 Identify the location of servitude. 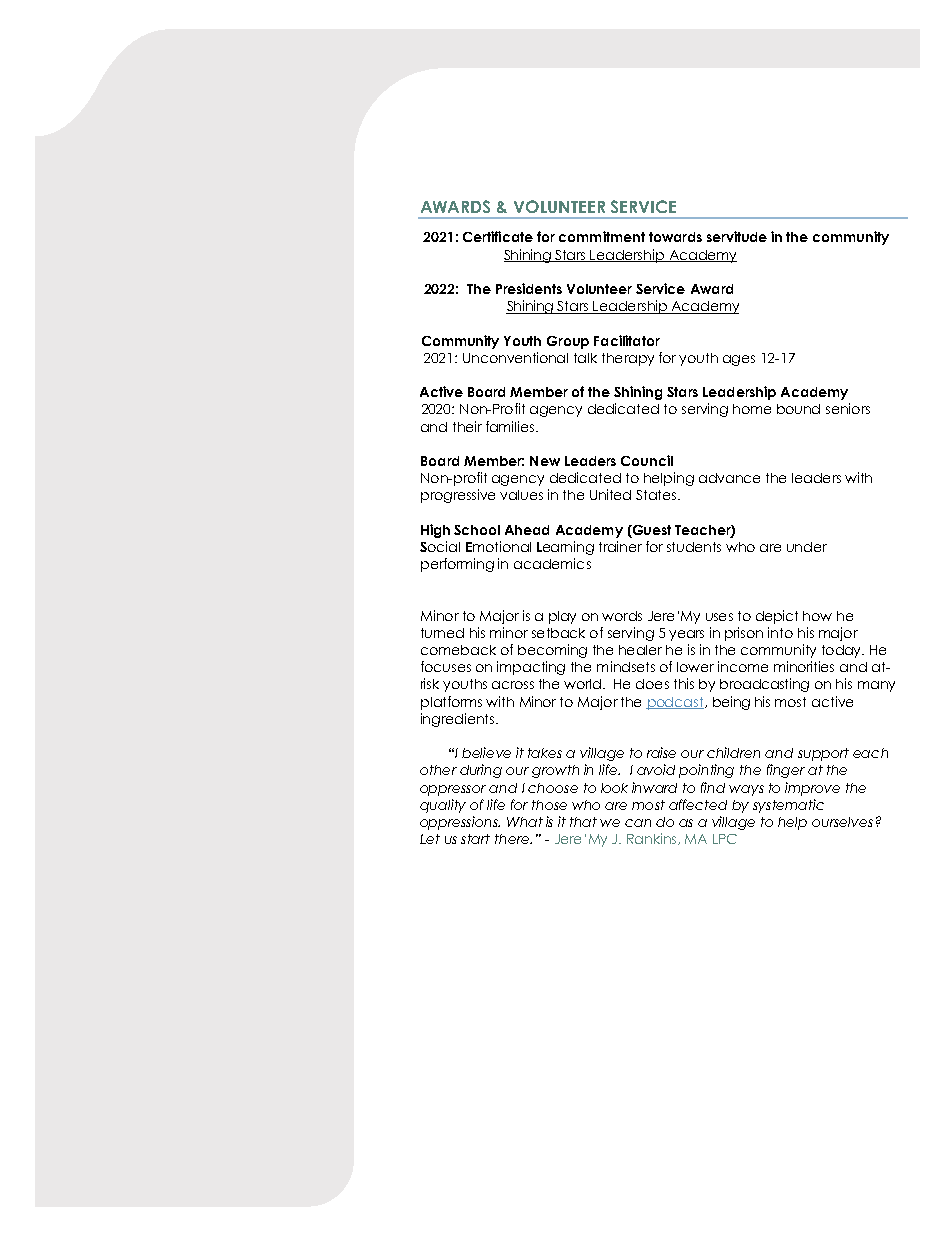
(737, 236).
